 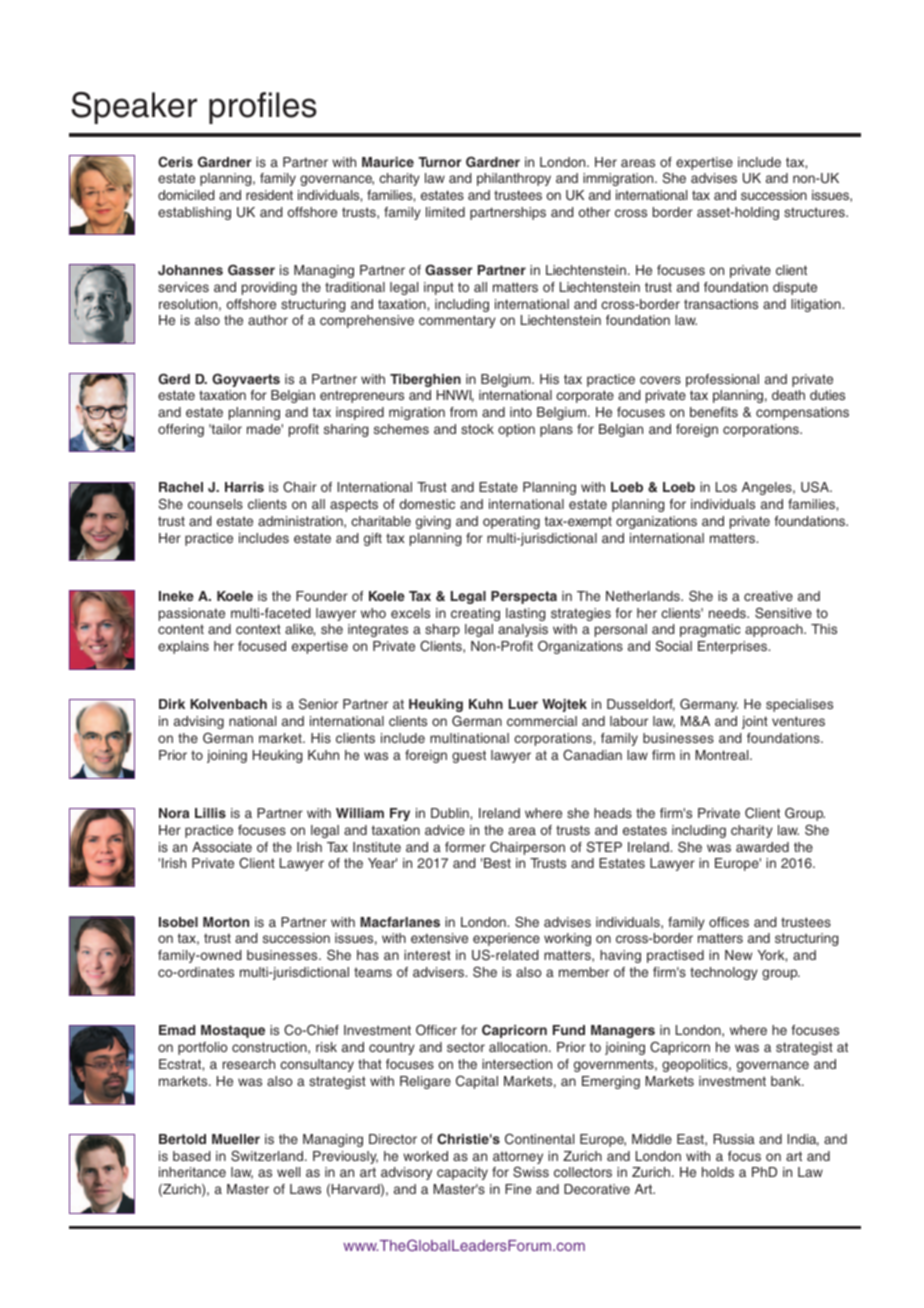 I want to click on explains, so click(x=183, y=647).
